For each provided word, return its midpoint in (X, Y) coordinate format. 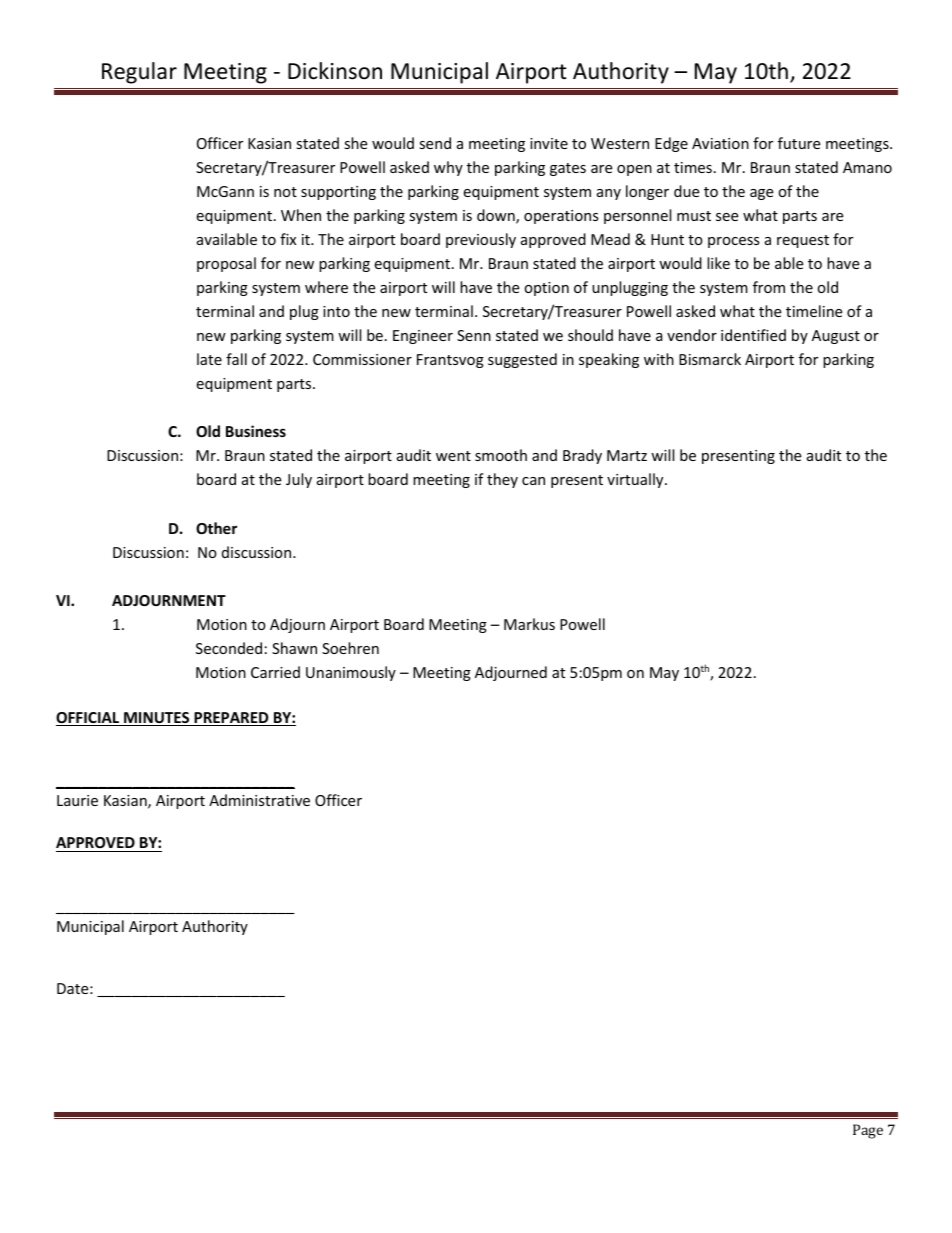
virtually (636, 480)
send (435, 143)
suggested (522, 360)
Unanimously (351, 673)
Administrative (259, 800)
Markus (529, 624)
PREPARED (231, 719)
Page (868, 1131)
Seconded (229, 648)
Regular (139, 73)
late (209, 359)
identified (753, 335)
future (799, 143)
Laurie (77, 800)
